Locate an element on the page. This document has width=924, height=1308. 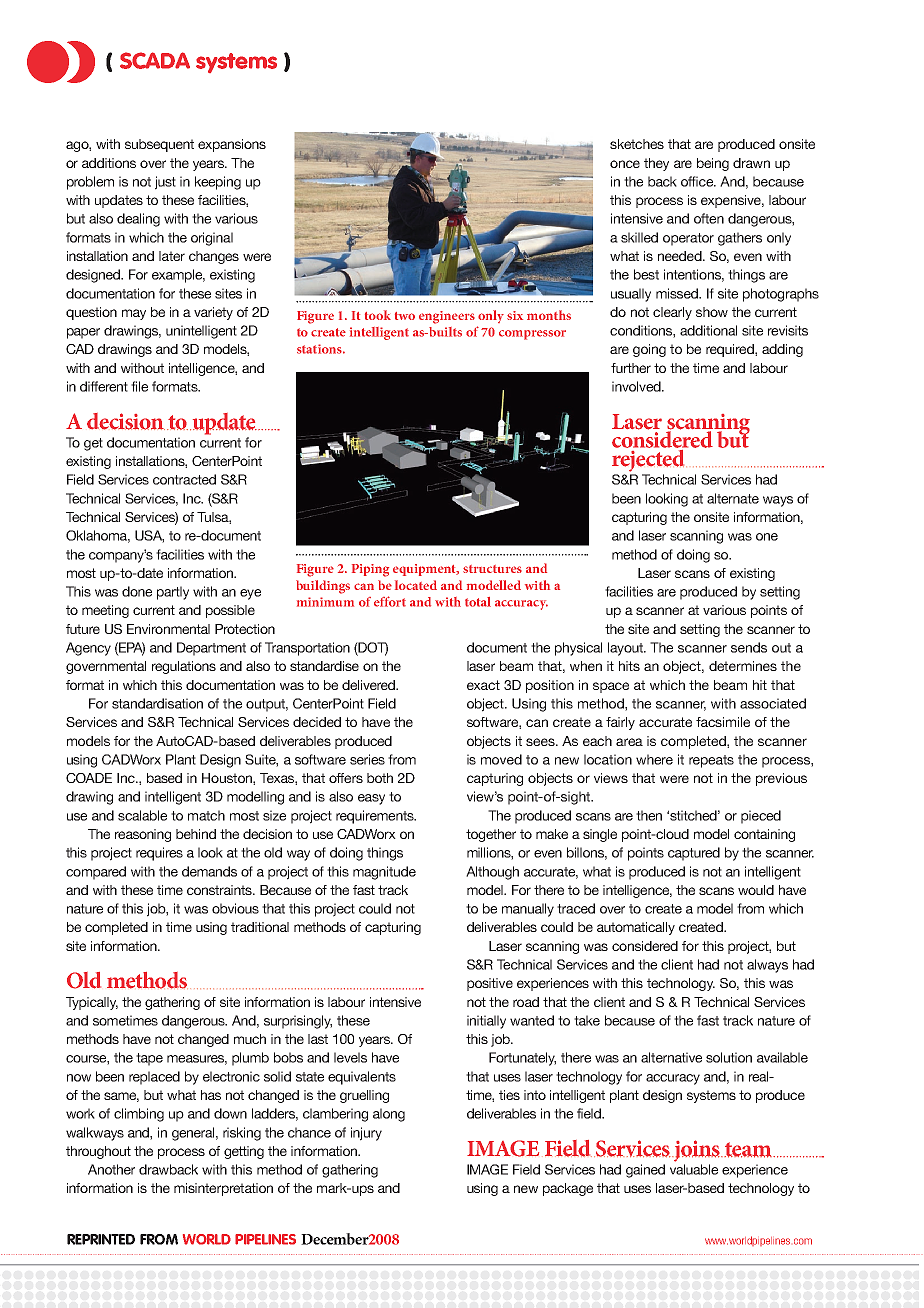
along is located at coordinates (389, 1115).
